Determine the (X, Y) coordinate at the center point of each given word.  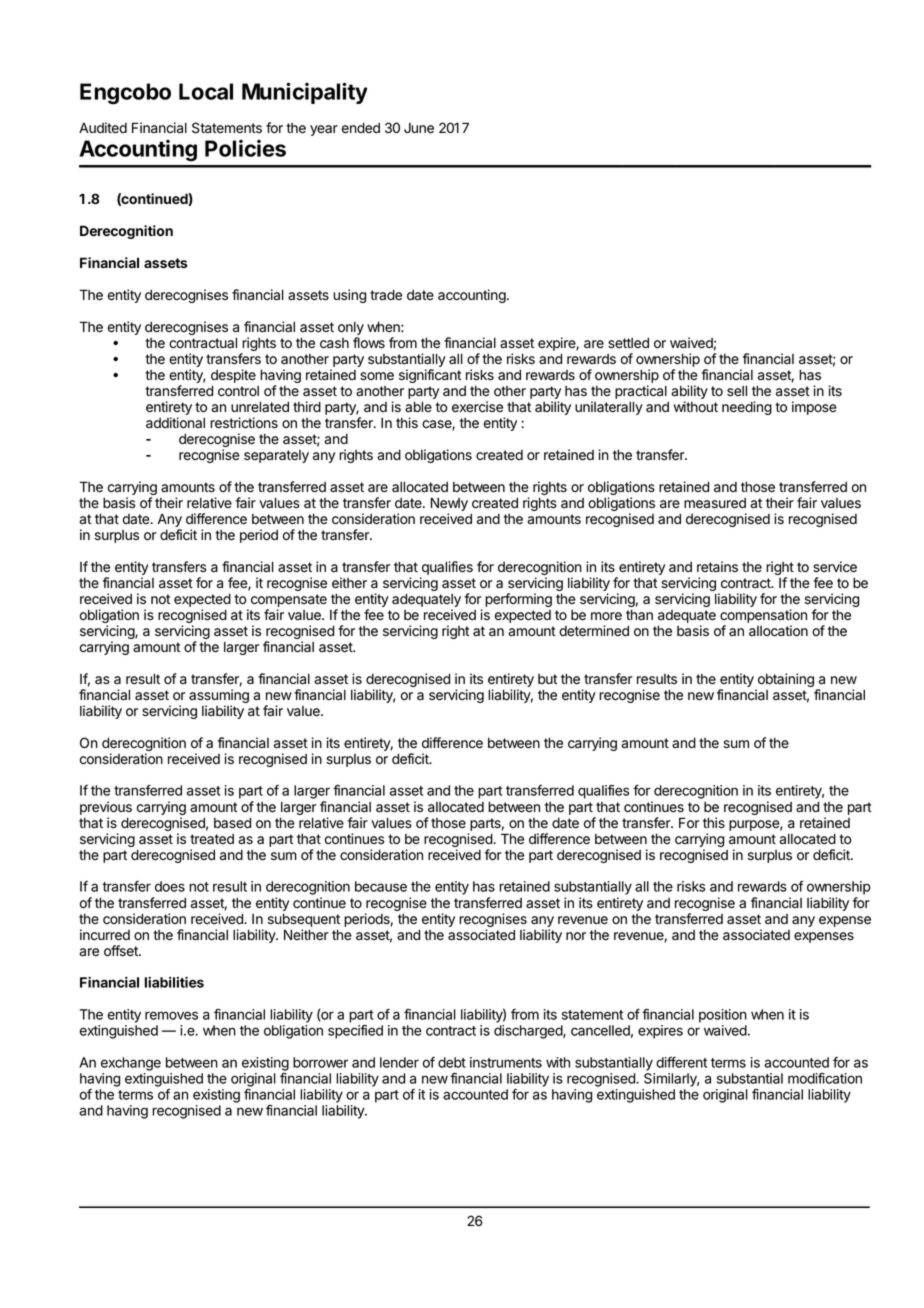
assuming (219, 697)
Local (206, 91)
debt (452, 1062)
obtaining (784, 681)
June (419, 128)
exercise (477, 407)
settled (628, 343)
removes (171, 1015)
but (547, 679)
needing (747, 408)
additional (175, 423)
